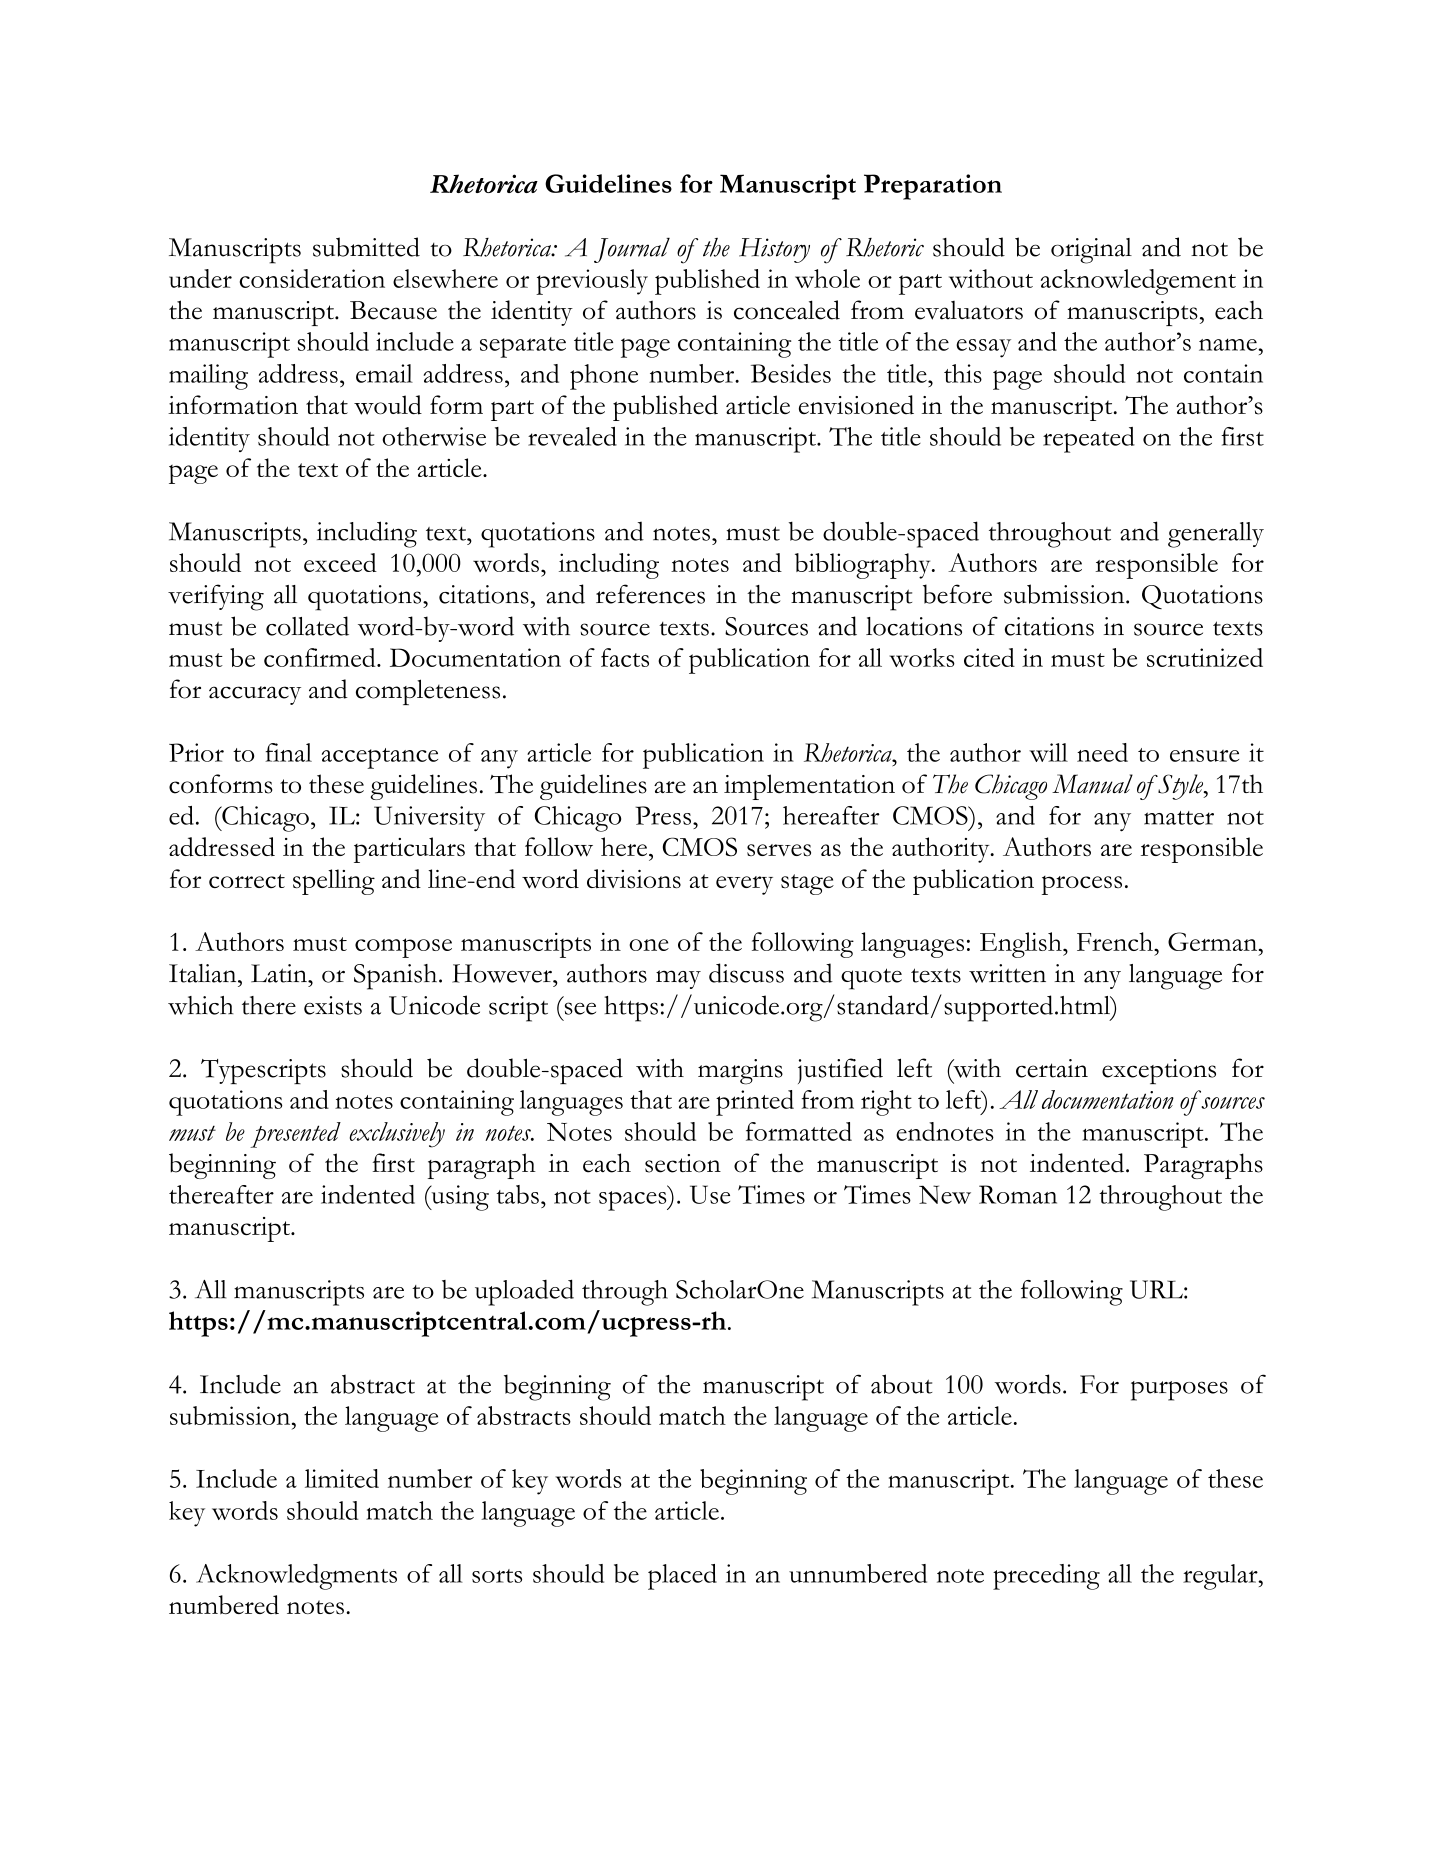 The width and height of the page is (1432, 1853). What do you see at coordinates (1205, 657) in the page?
I see `scrutinized` at bounding box center [1205, 657].
